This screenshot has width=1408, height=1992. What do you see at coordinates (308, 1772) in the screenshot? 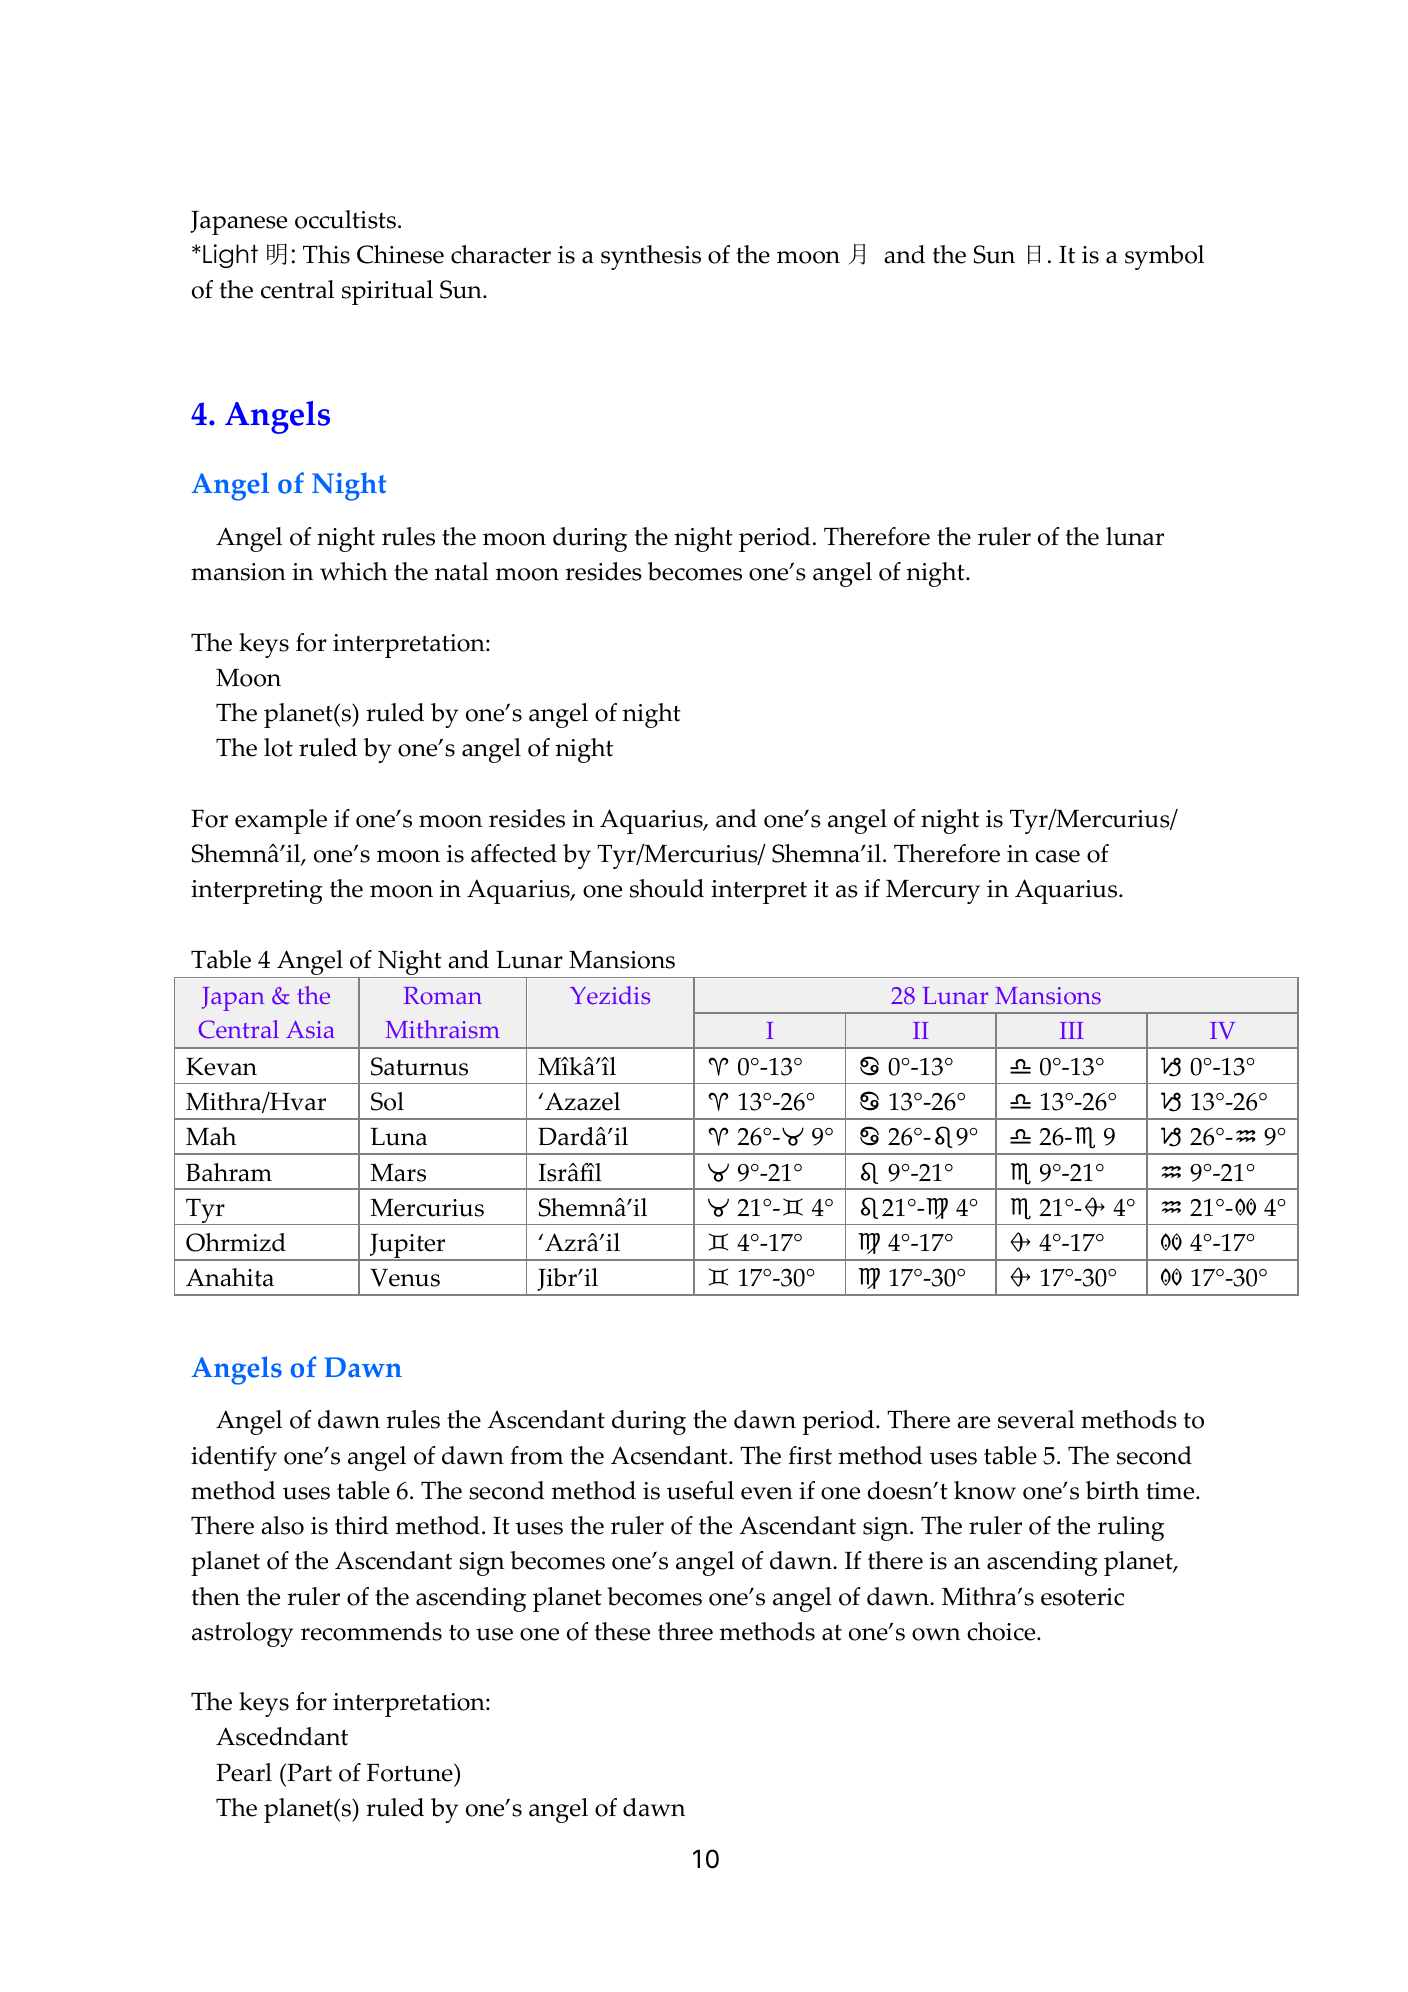
I see `Part` at bounding box center [308, 1772].
